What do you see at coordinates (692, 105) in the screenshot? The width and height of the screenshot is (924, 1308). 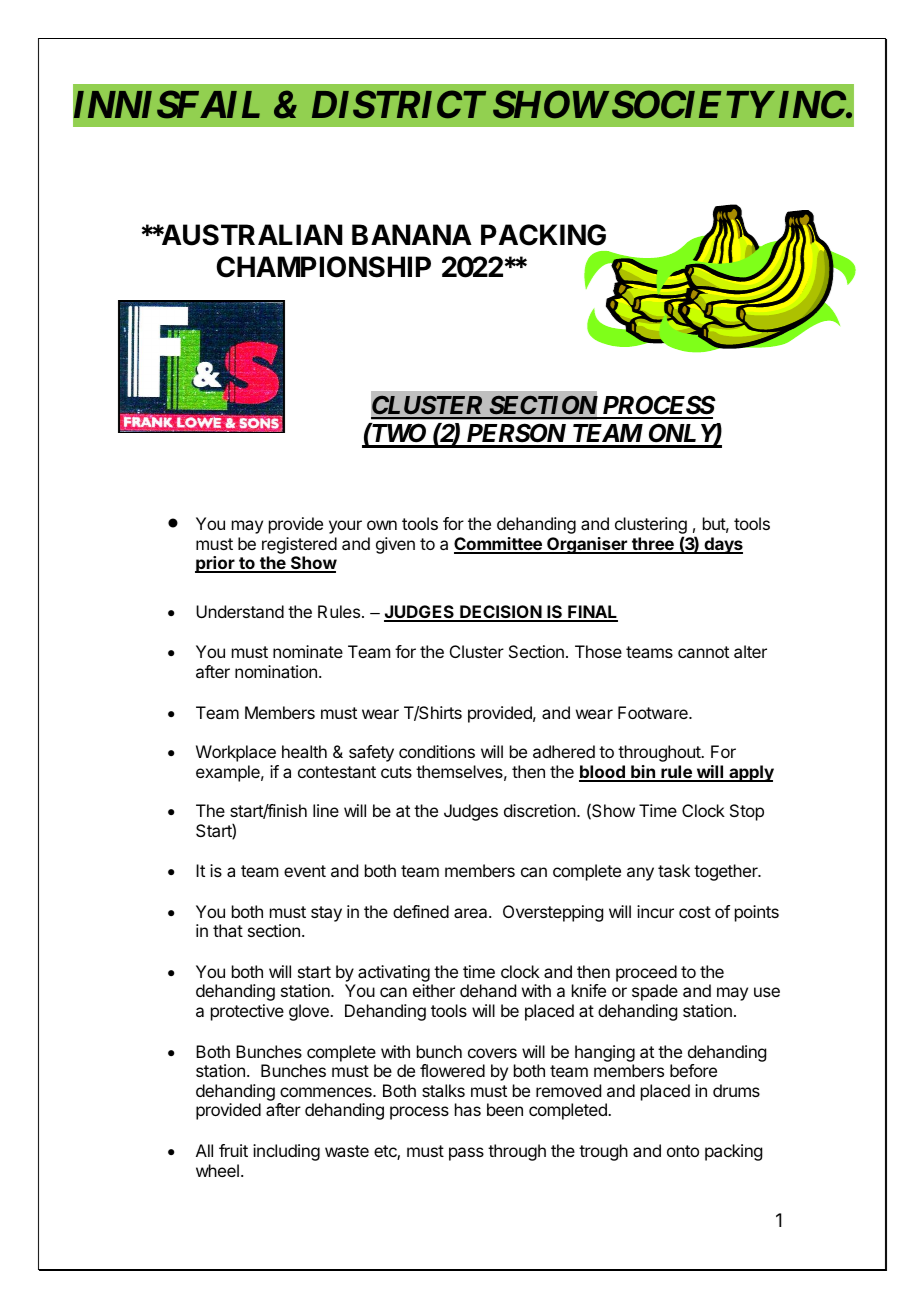 I see `SOCIETY` at bounding box center [692, 105].
